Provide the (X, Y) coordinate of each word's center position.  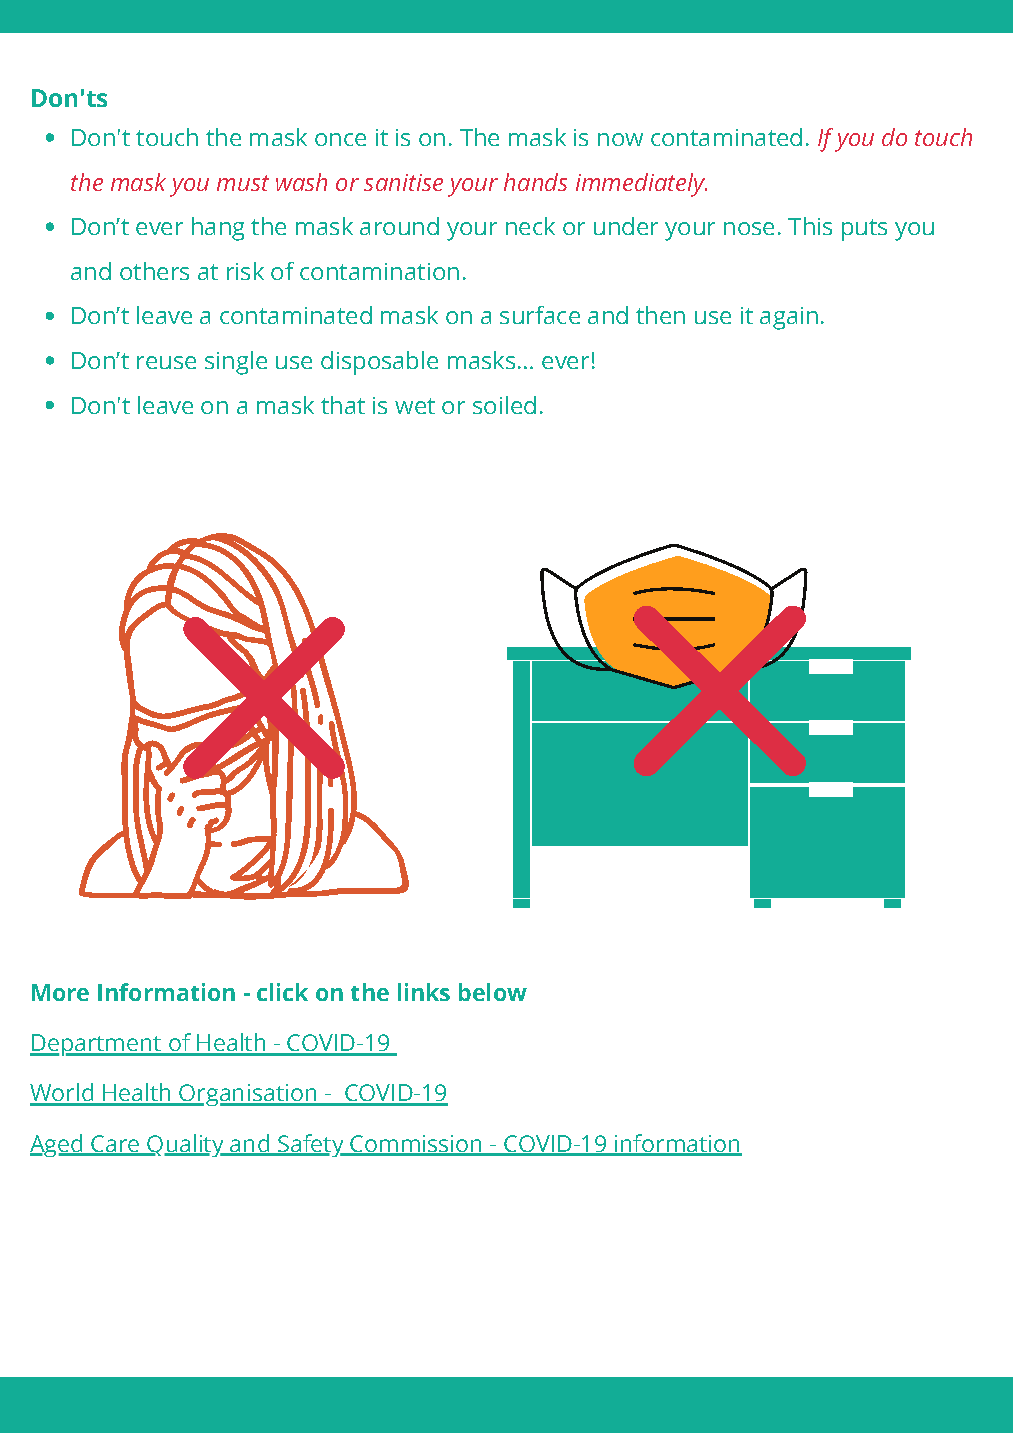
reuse (166, 362)
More (60, 992)
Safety (311, 1145)
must (243, 183)
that (343, 405)
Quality (185, 1145)
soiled (504, 405)
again (789, 318)
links (424, 992)
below (493, 992)
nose (749, 228)
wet (415, 406)
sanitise (403, 182)
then (660, 315)
